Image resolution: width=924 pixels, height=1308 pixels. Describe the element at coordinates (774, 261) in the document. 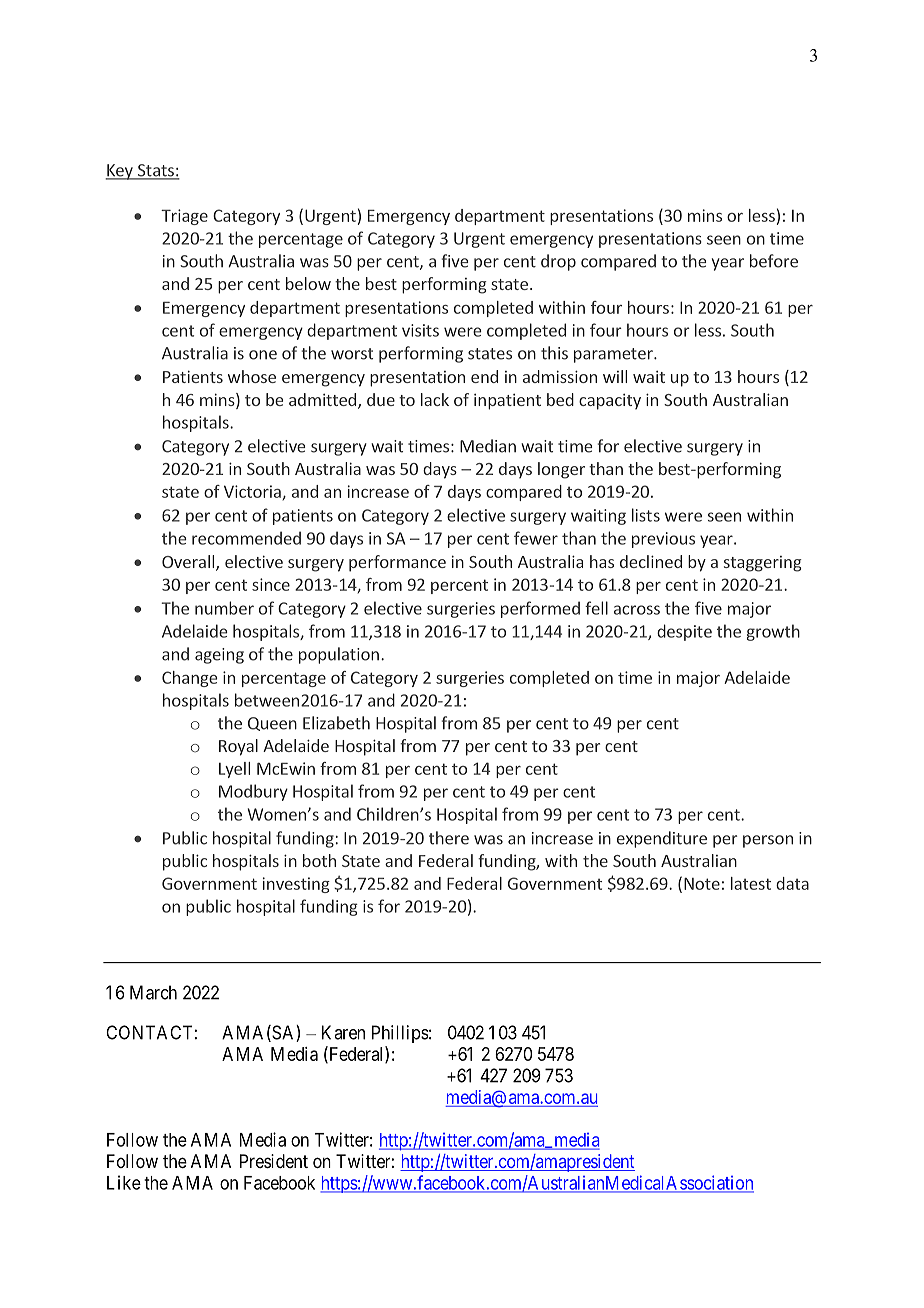

I see `before` at that location.
